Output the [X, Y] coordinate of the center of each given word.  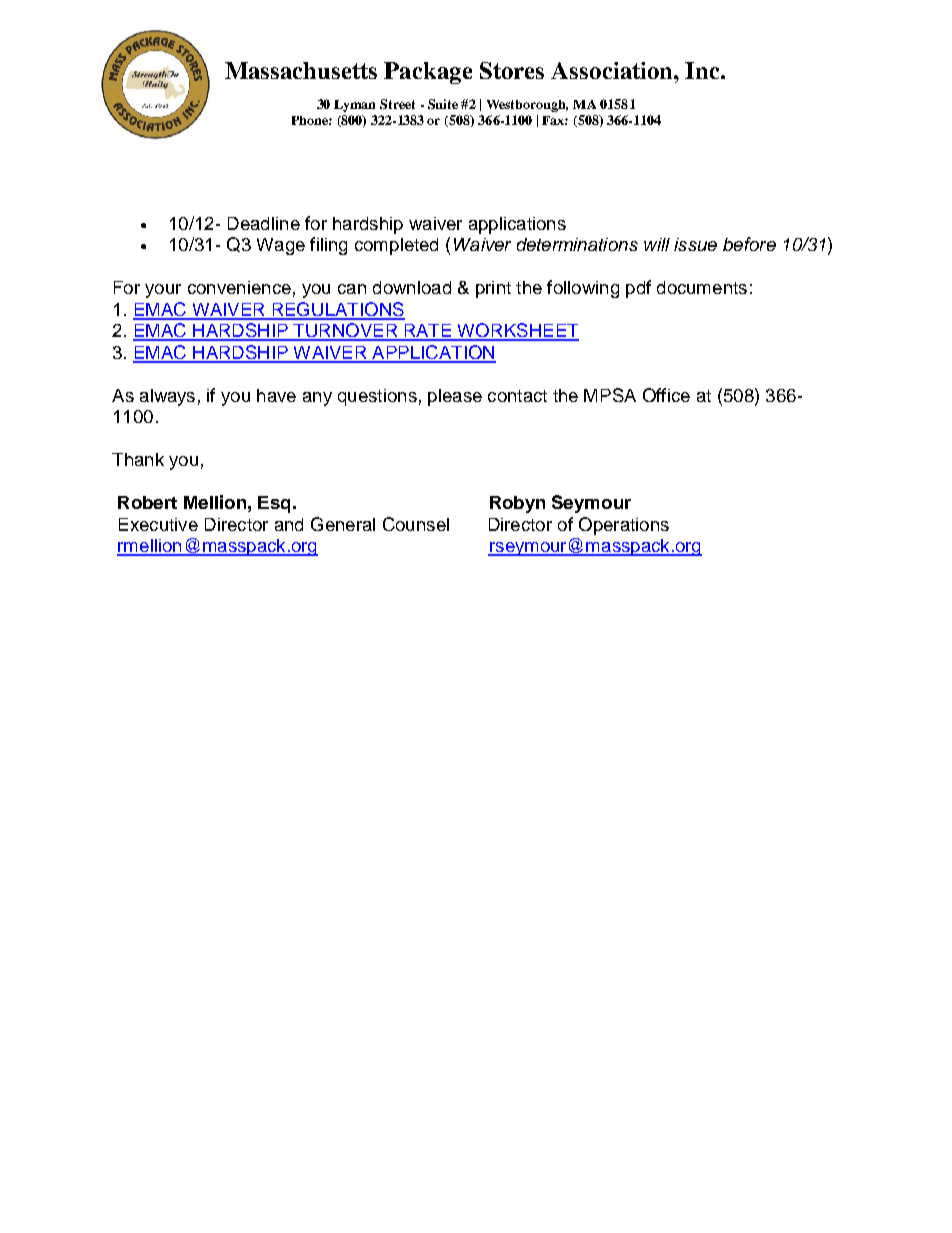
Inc [703, 70]
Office [666, 395]
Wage [281, 246]
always [167, 397]
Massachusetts [301, 70]
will [657, 244]
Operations [624, 526]
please [455, 397]
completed [396, 246]
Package [428, 73]
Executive [158, 524]
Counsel [416, 524]
